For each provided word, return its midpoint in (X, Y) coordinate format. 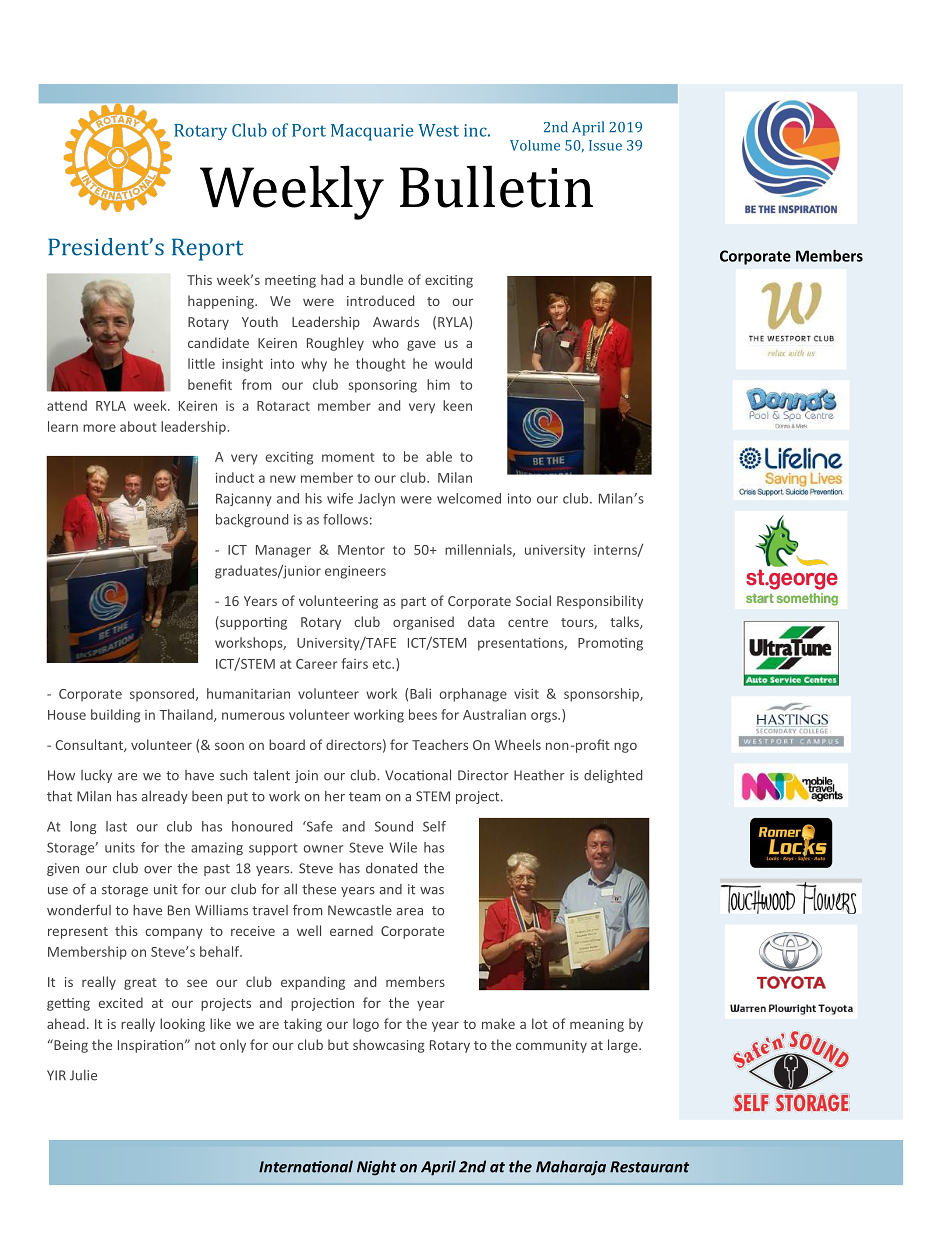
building (115, 716)
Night (376, 1168)
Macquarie (372, 132)
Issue (605, 145)
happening (222, 302)
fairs (355, 663)
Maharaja (571, 1168)
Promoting (610, 644)
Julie (83, 1075)
